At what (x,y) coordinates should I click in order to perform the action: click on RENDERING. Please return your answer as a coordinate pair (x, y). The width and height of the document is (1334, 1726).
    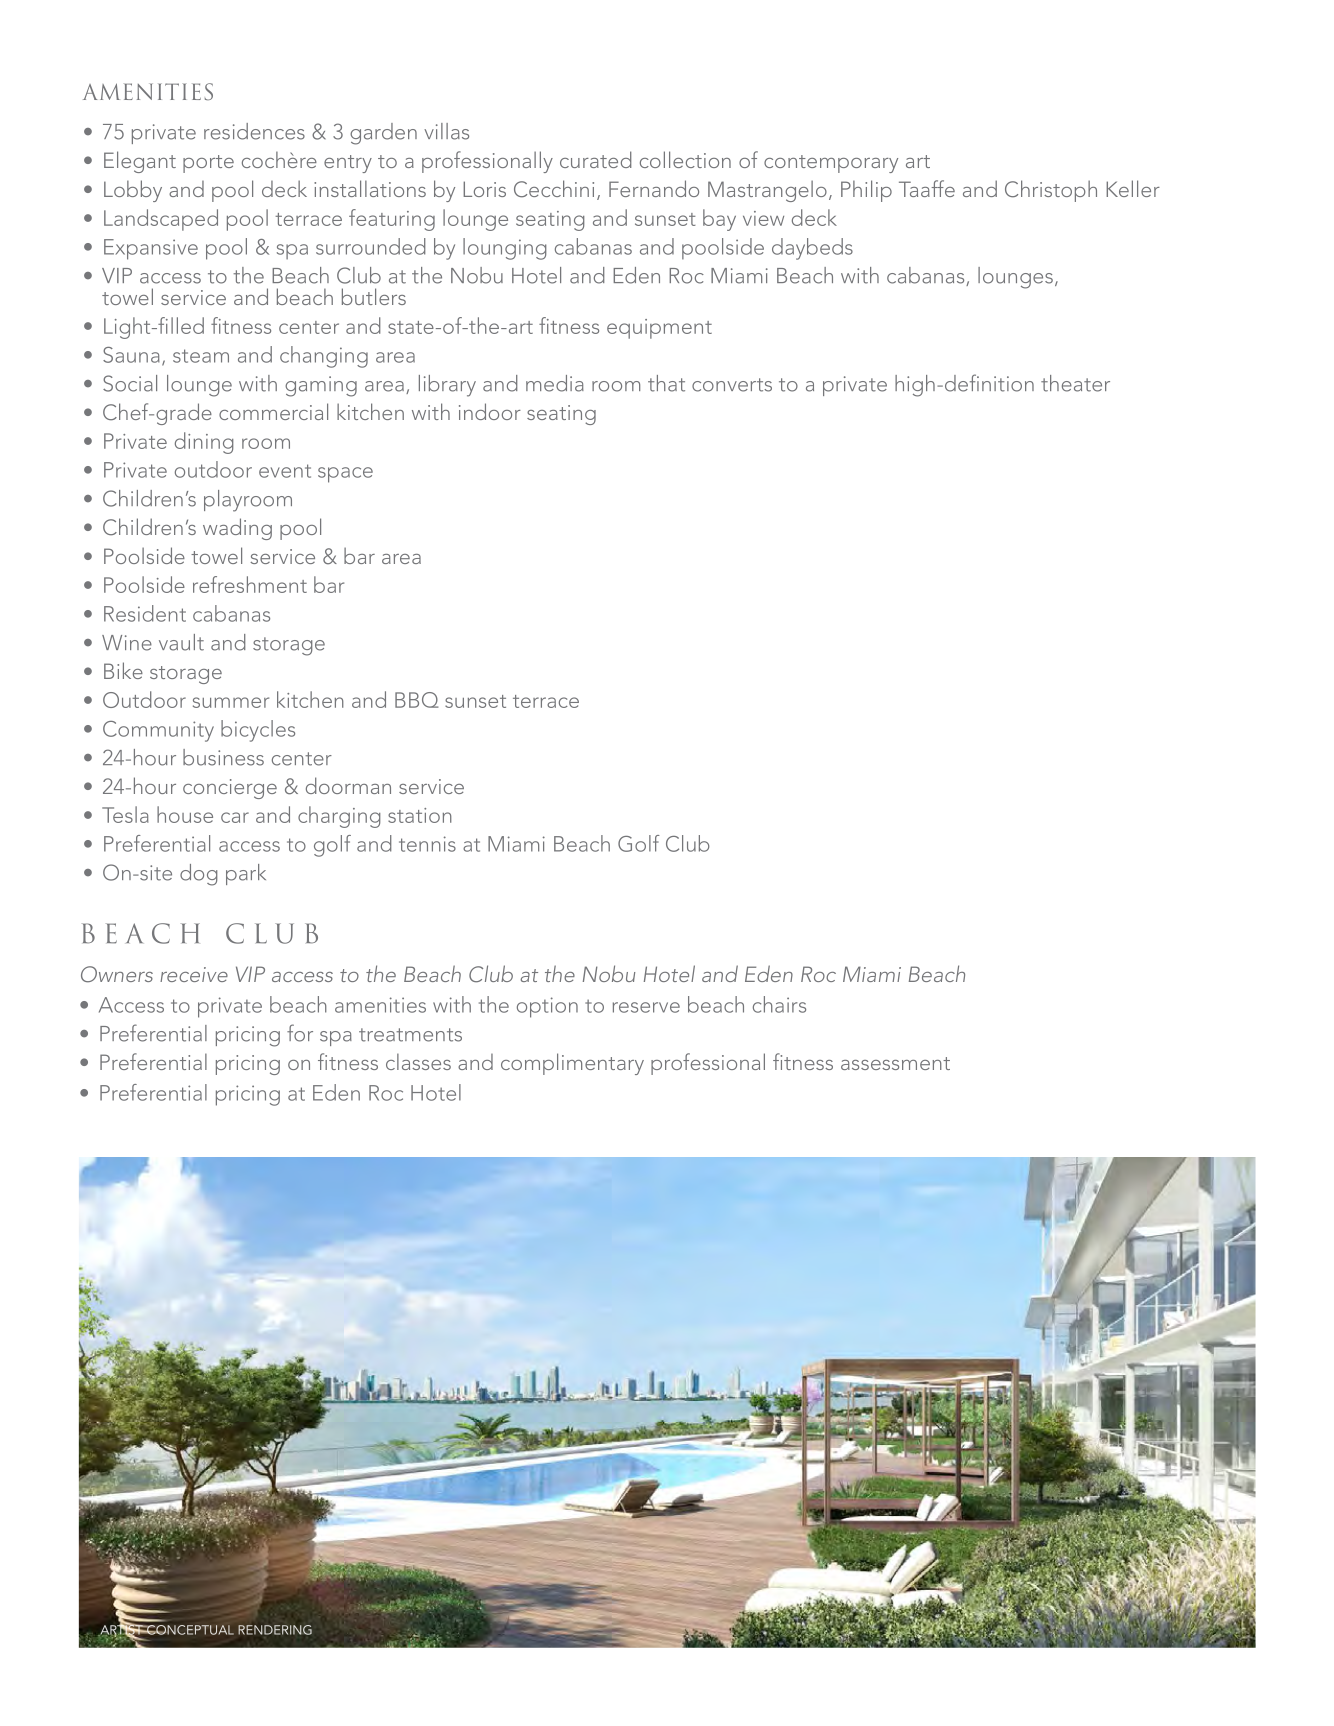
    Looking at the image, I should click on (275, 1630).
